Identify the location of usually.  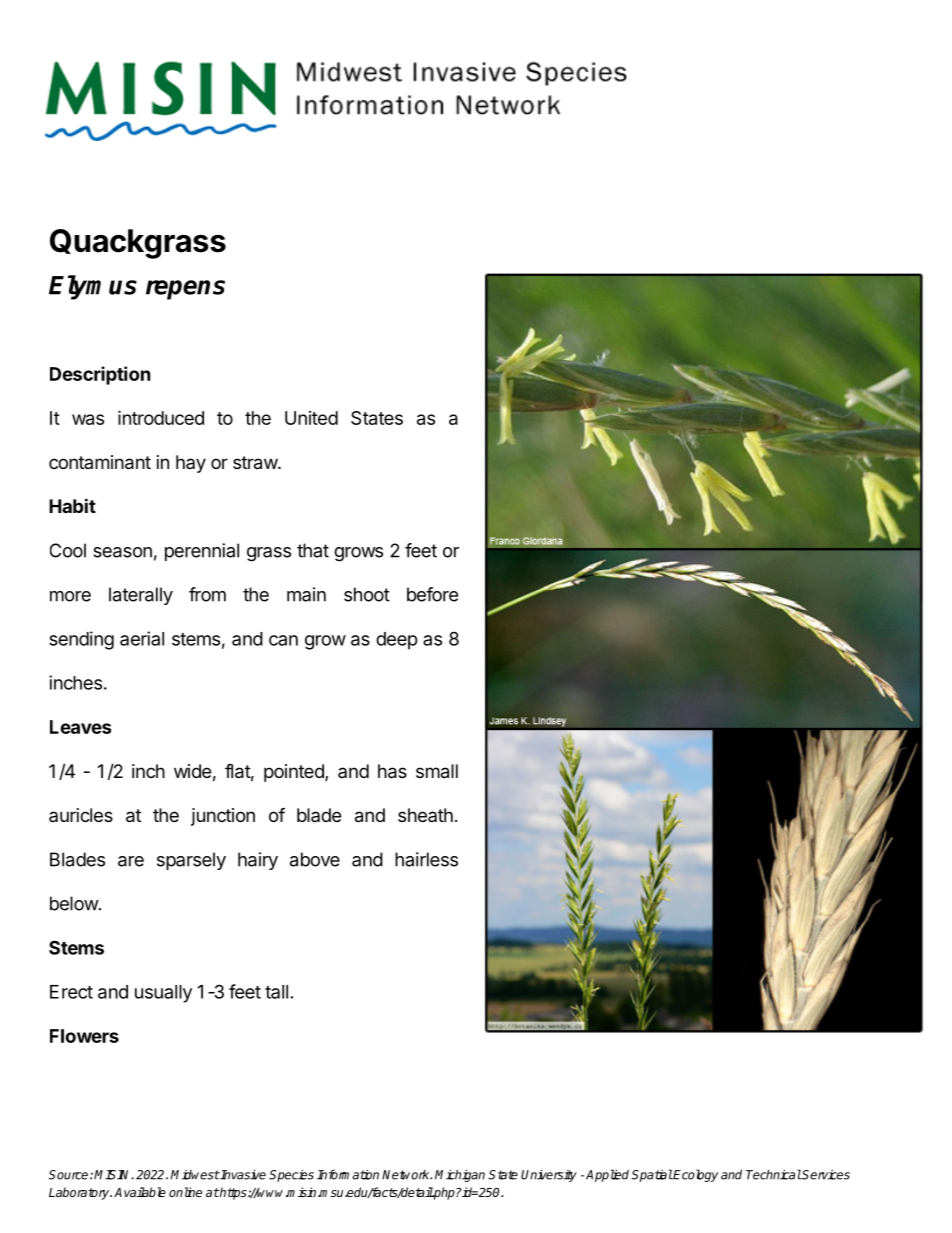
(163, 994).
